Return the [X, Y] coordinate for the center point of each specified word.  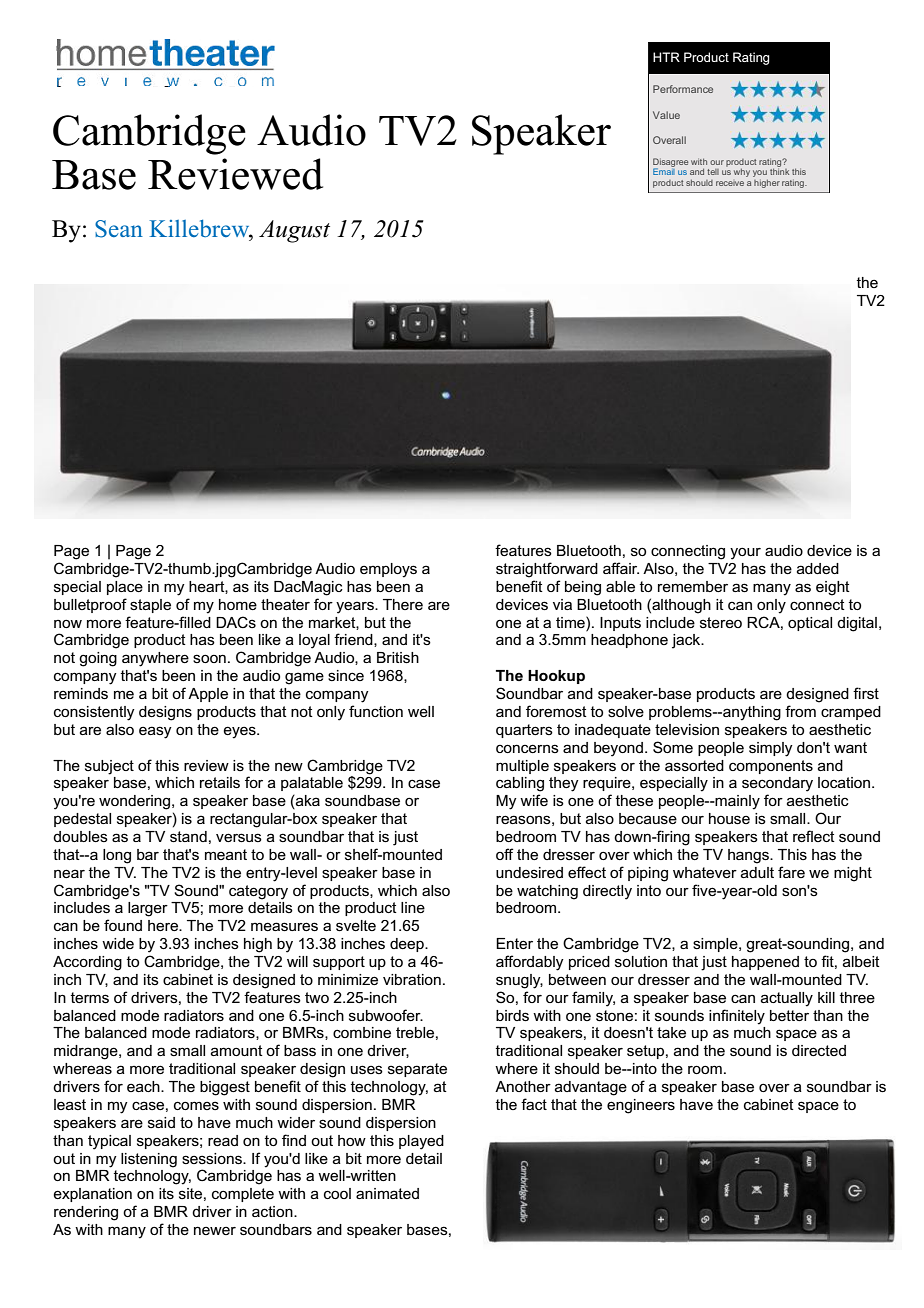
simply [771, 749]
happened [765, 963]
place [125, 588]
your [745, 554]
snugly [519, 981]
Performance [683, 89]
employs [388, 570]
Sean [119, 229]
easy [155, 732]
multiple [522, 767]
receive [730, 183]
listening [149, 1160]
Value [666, 115]
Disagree [670, 163]
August [294, 231]
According [87, 963]
